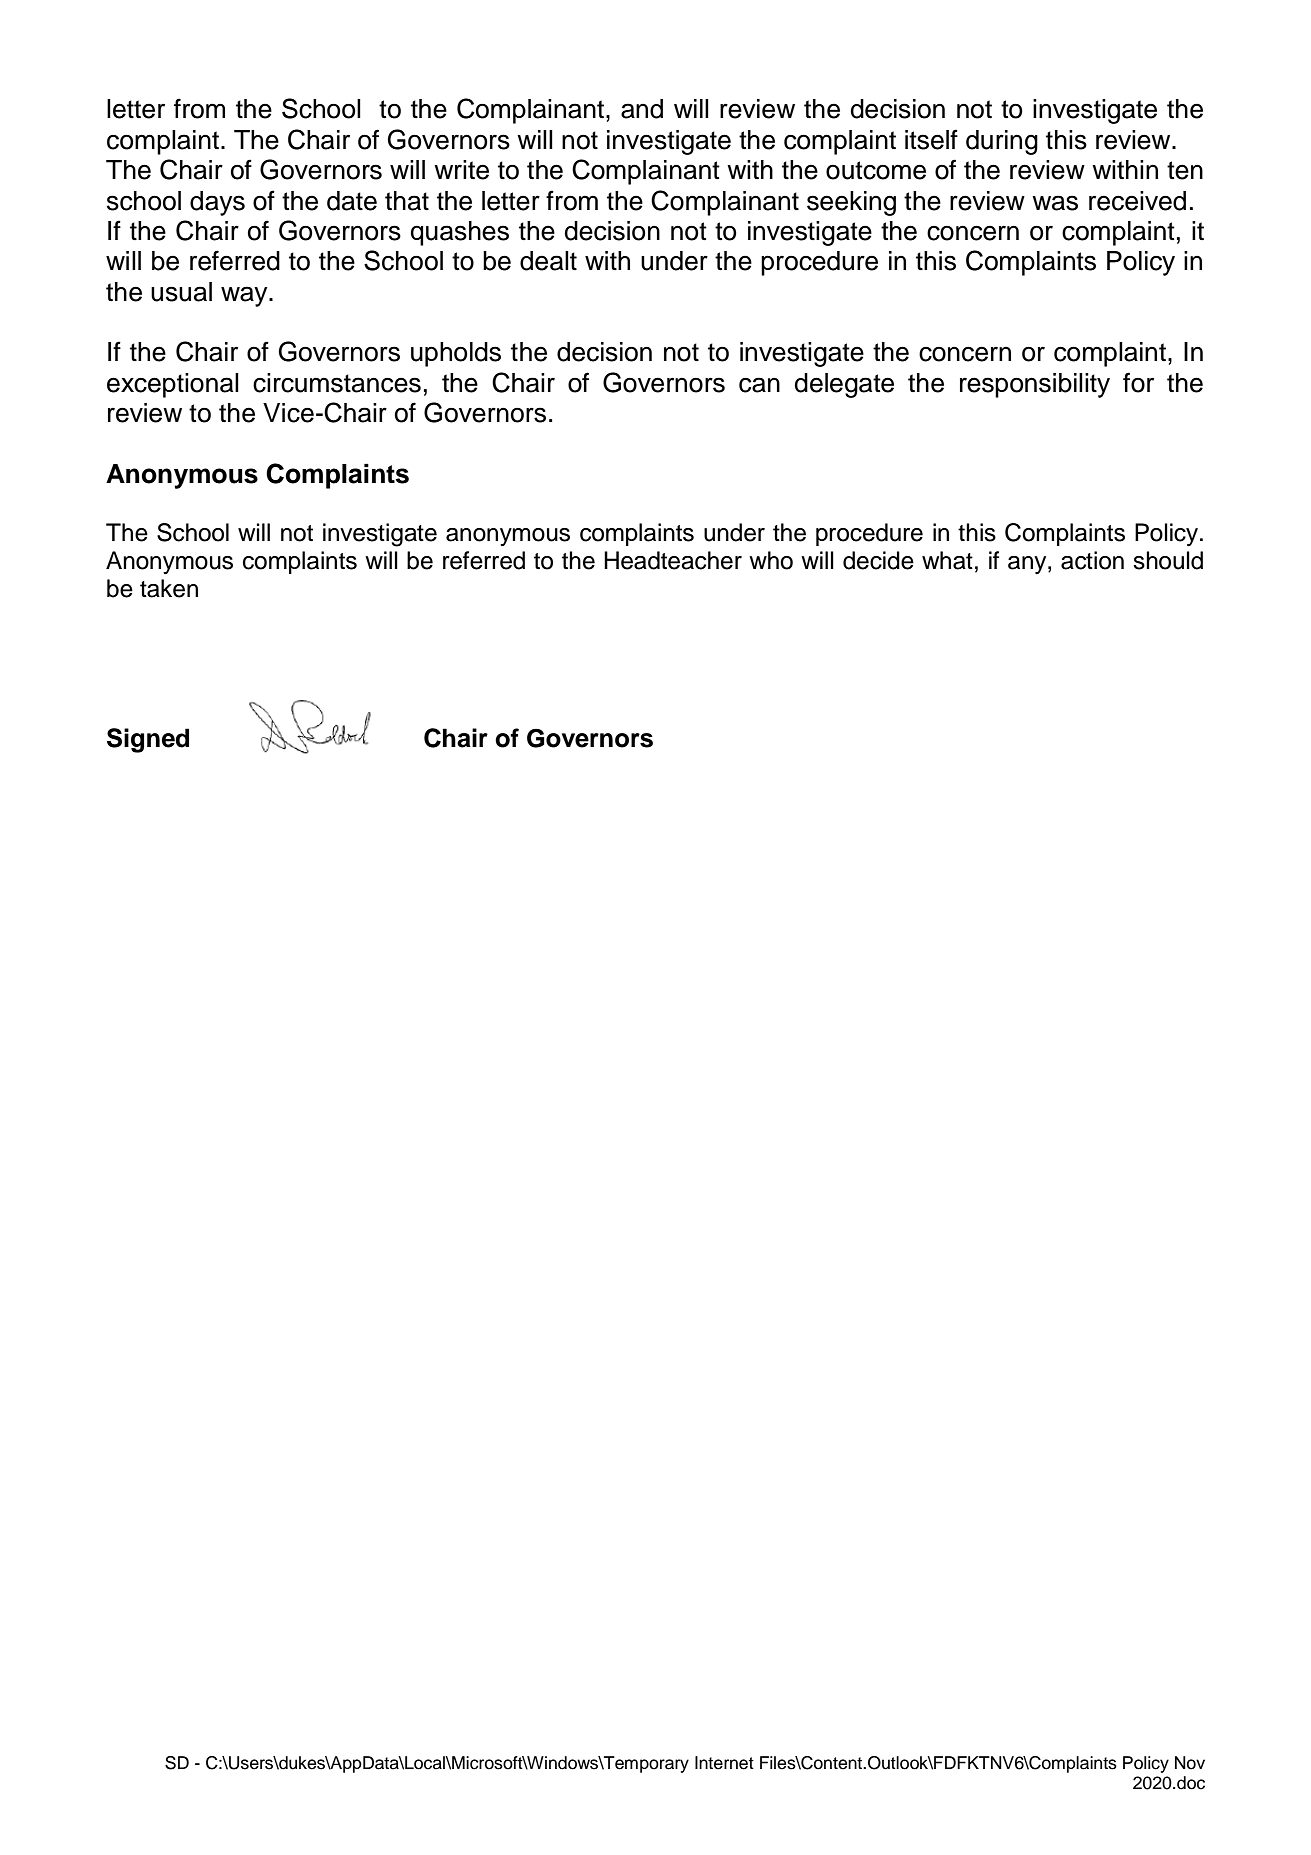 The image size is (1311, 1855). Describe the element at coordinates (173, 385) in the screenshot. I see `exceptional` at that location.
